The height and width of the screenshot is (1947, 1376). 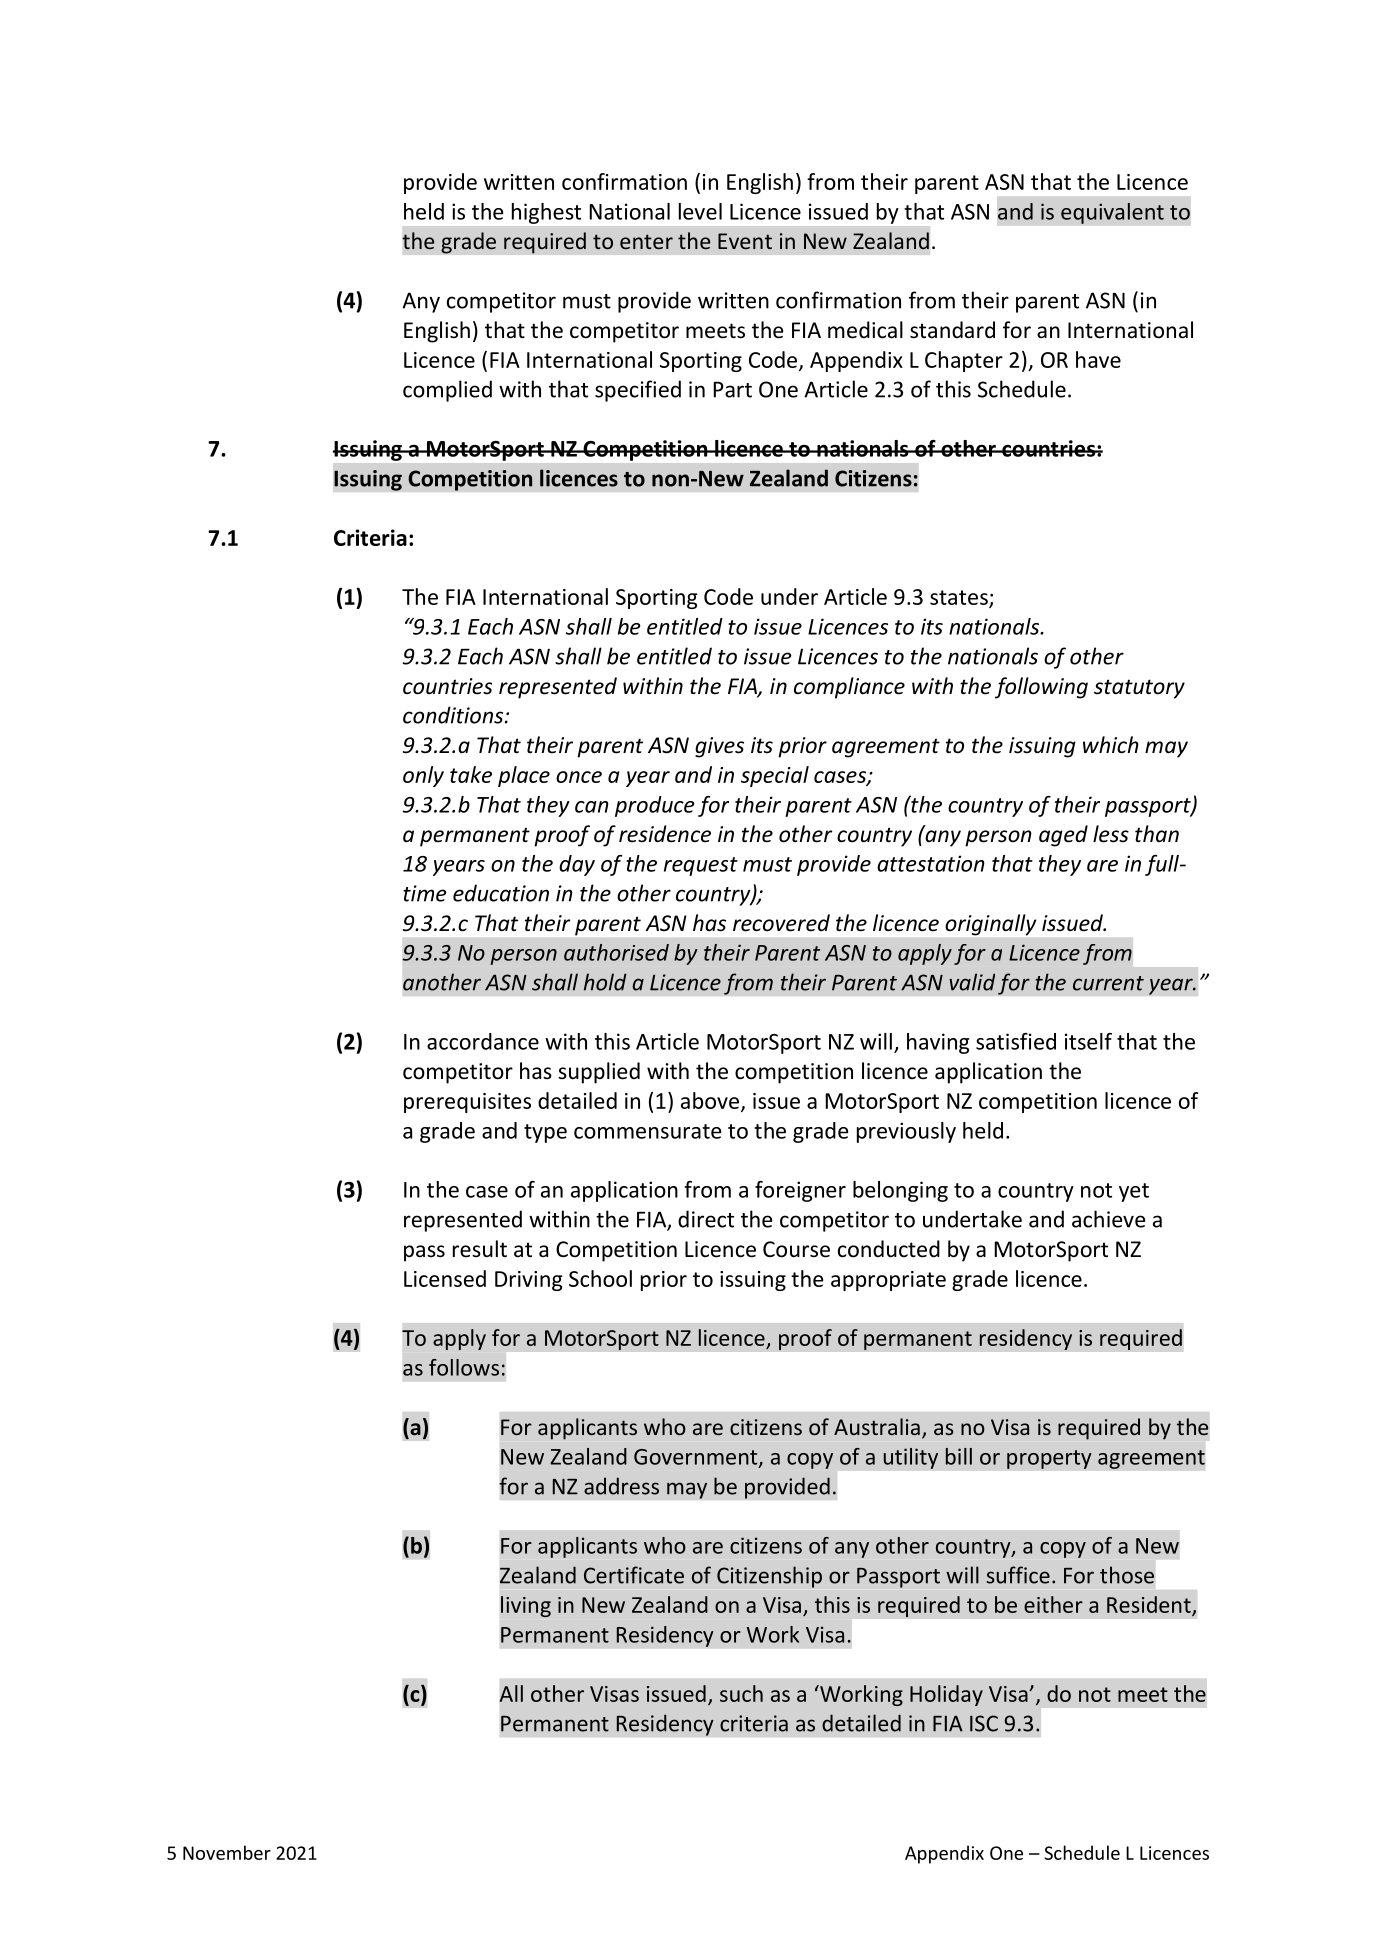 I want to click on equivalent, so click(x=1112, y=213).
